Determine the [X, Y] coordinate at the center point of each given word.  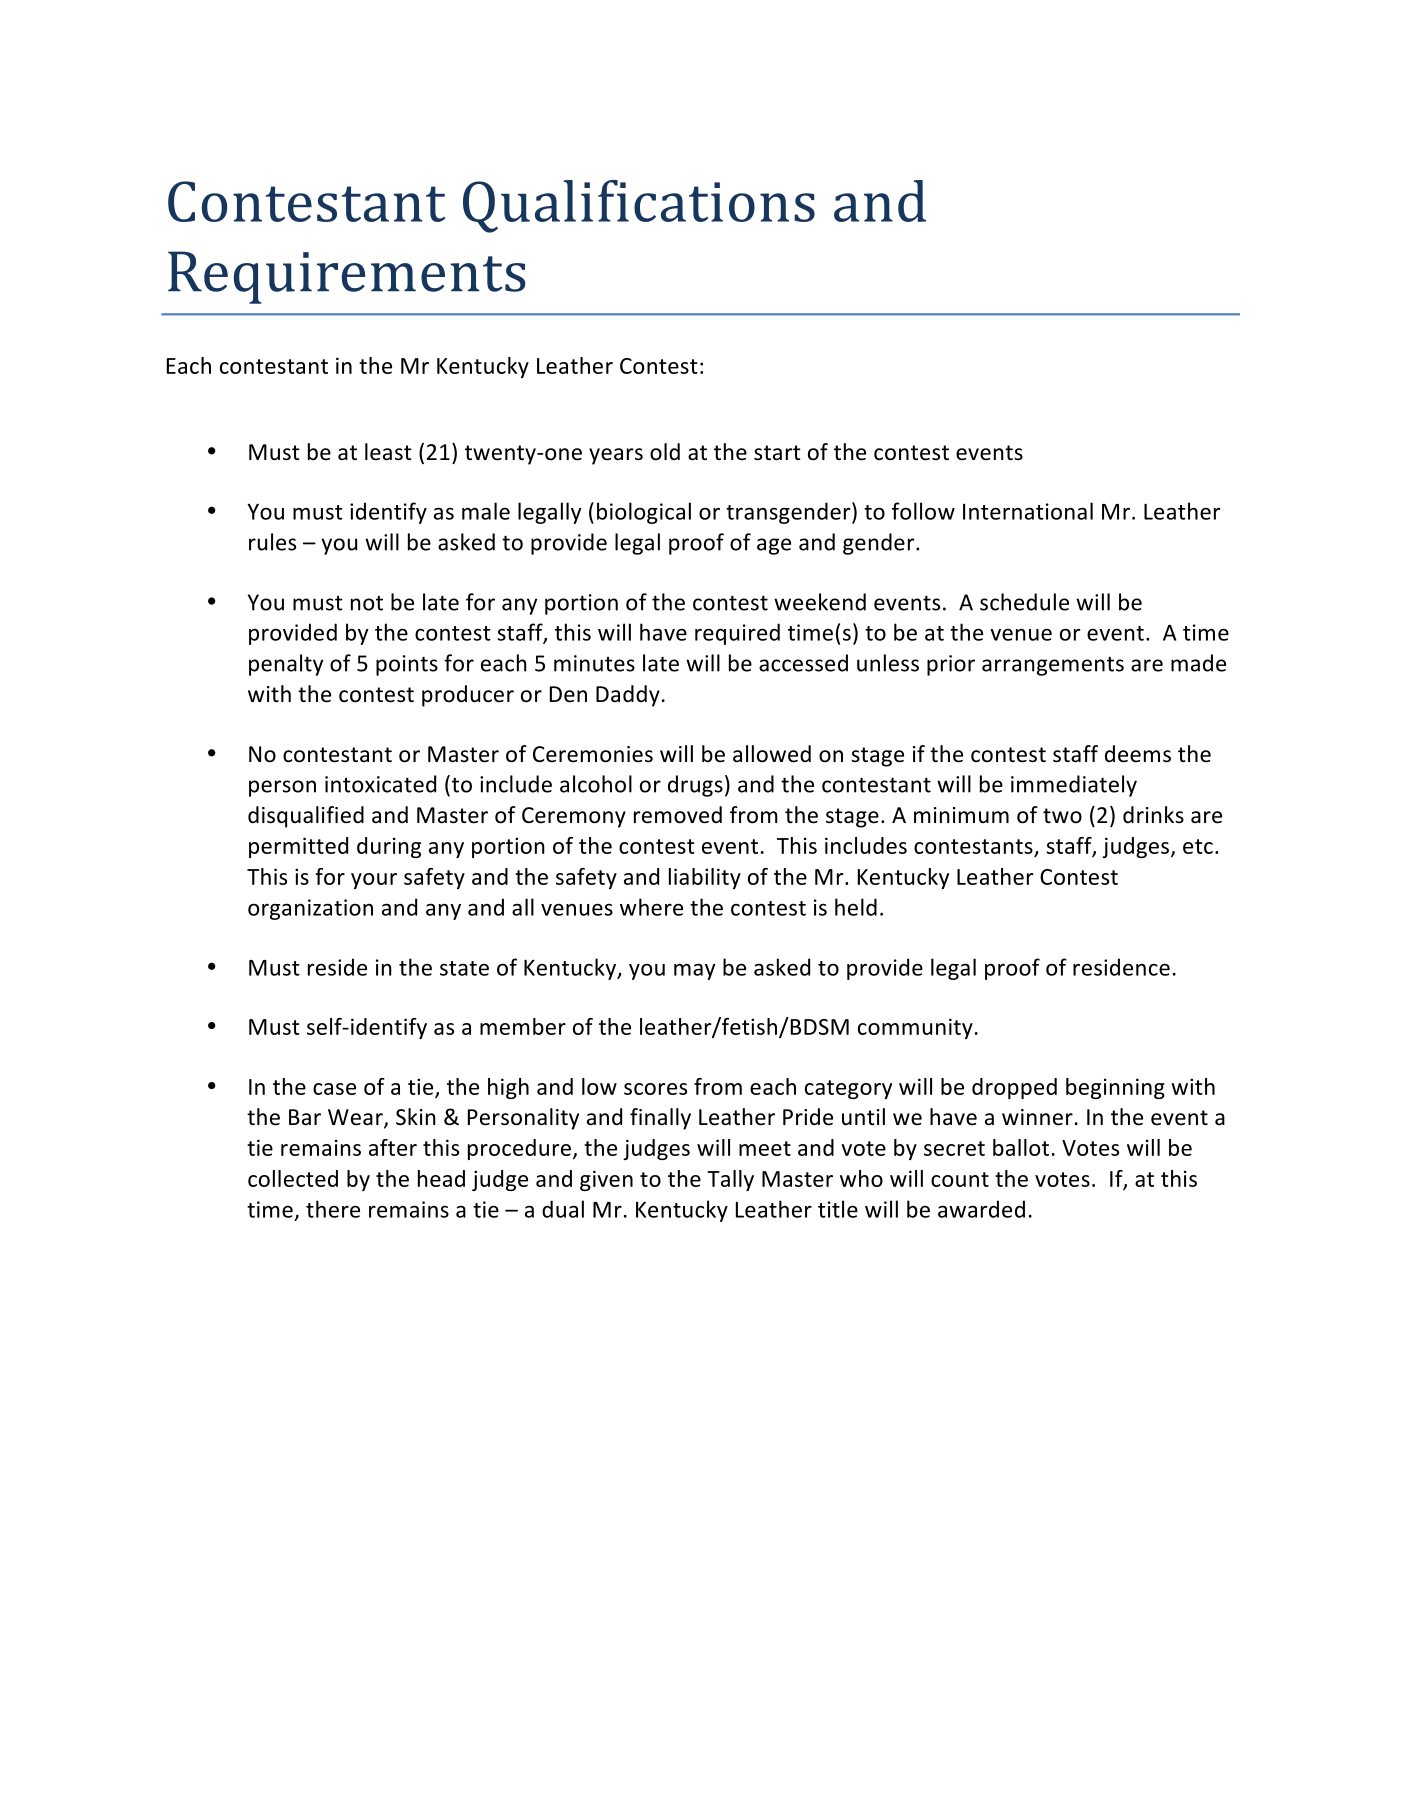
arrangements [1053, 666]
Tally [730, 1180]
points [407, 665]
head [441, 1178]
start [777, 453]
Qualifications [639, 206]
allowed [772, 754]
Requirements [347, 277]
